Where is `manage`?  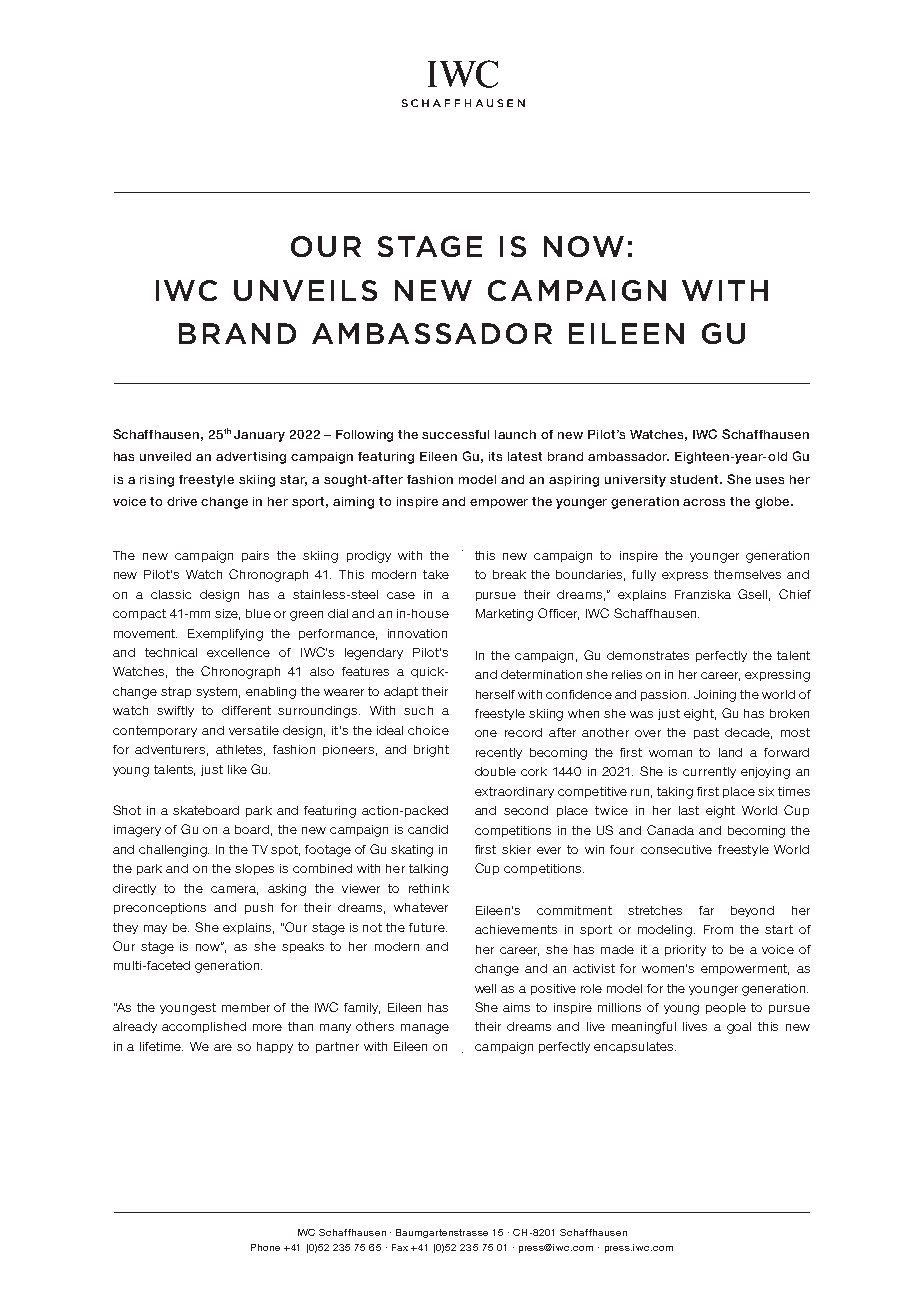
manage is located at coordinates (425, 1029).
